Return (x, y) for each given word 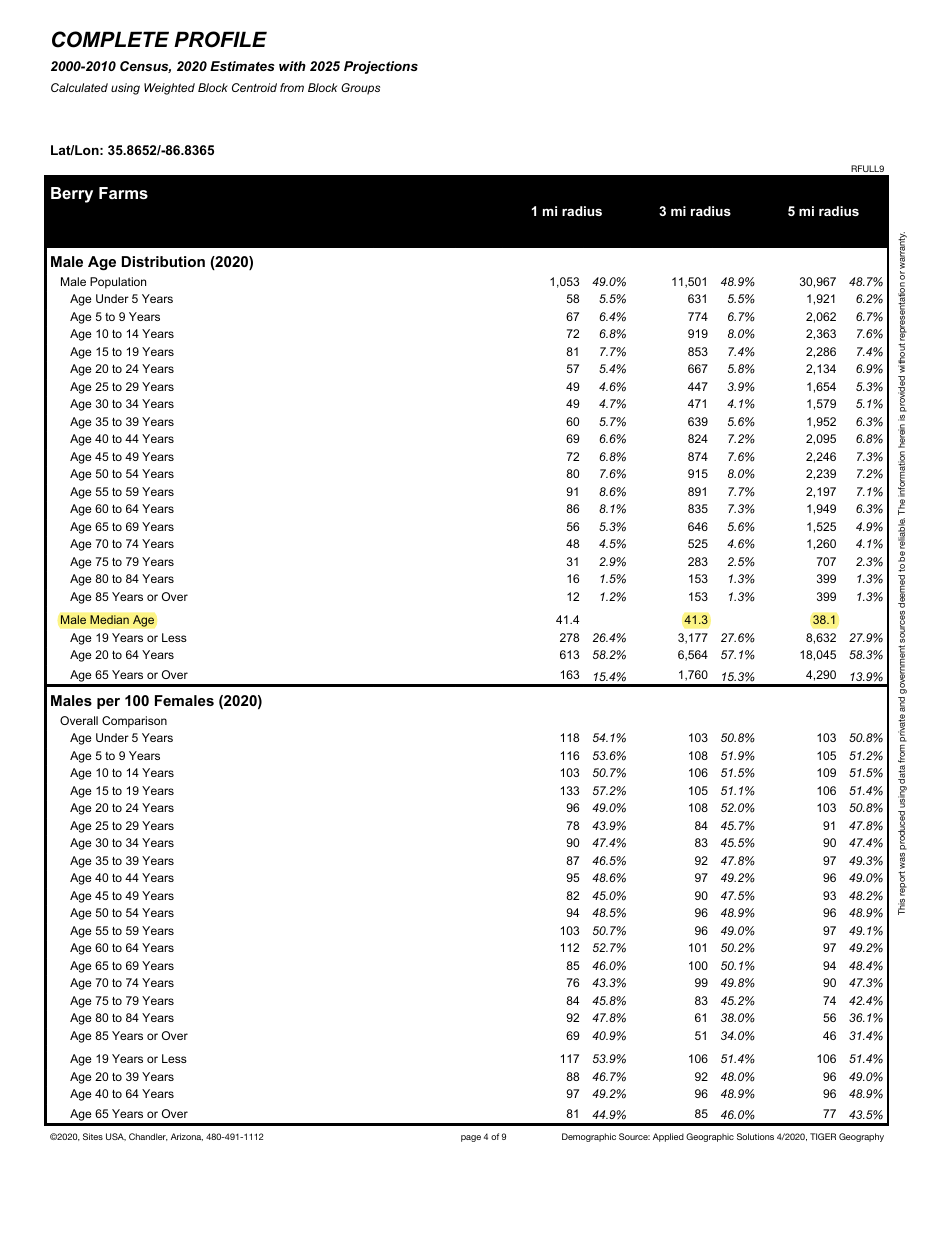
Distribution (163, 261)
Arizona (187, 1137)
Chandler (148, 1137)
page (471, 1138)
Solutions (755, 1136)
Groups (360, 89)
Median (109, 619)
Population (118, 283)
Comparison (134, 722)
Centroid (254, 87)
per (108, 703)
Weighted (169, 89)
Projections (381, 67)
